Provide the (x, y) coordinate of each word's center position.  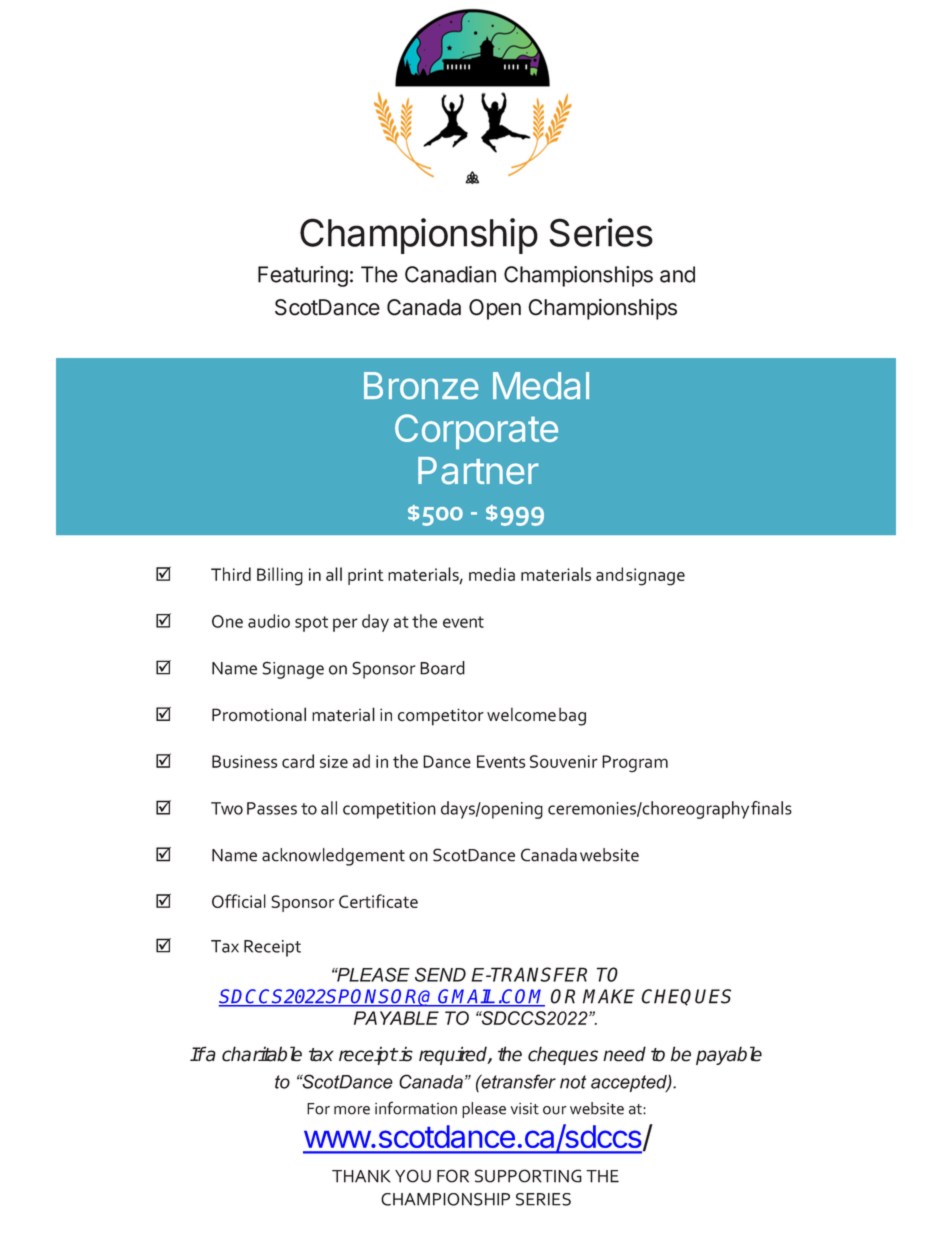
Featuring (303, 276)
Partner (478, 471)
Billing (280, 576)
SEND (440, 974)
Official (239, 901)
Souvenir (564, 761)
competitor (441, 717)
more (352, 1110)
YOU (413, 1176)
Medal (541, 386)
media (492, 574)
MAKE (609, 996)
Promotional (259, 714)
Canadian (450, 274)
